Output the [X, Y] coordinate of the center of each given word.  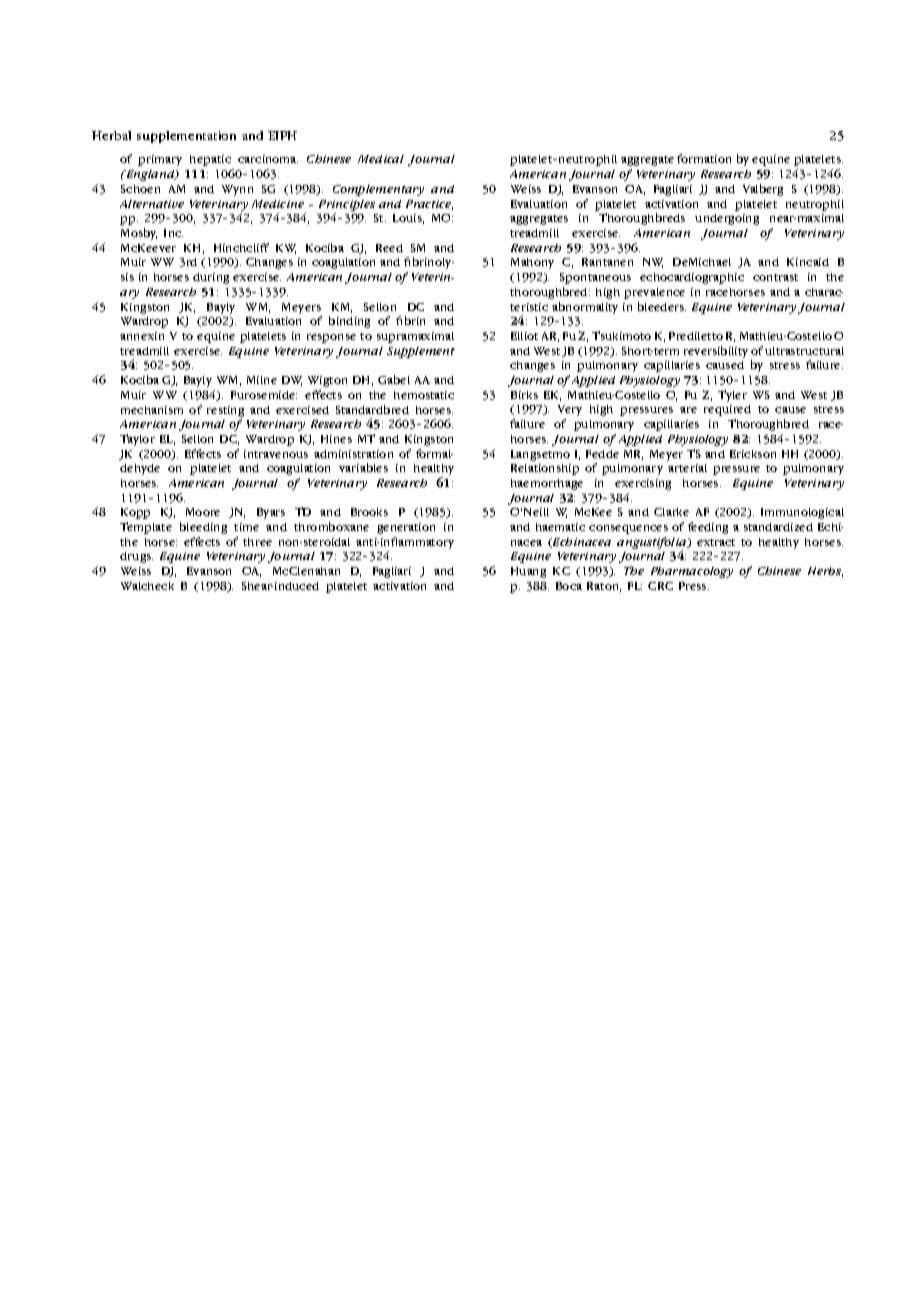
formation [704, 158]
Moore [203, 512]
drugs [136, 557]
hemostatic [424, 395]
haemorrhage [547, 484]
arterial [687, 468]
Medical [381, 159]
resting [225, 411]
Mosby [139, 234]
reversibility [716, 352]
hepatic [210, 160]
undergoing [727, 219]
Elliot [524, 336]
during [211, 278]
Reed [389, 248]
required [727, 410]
